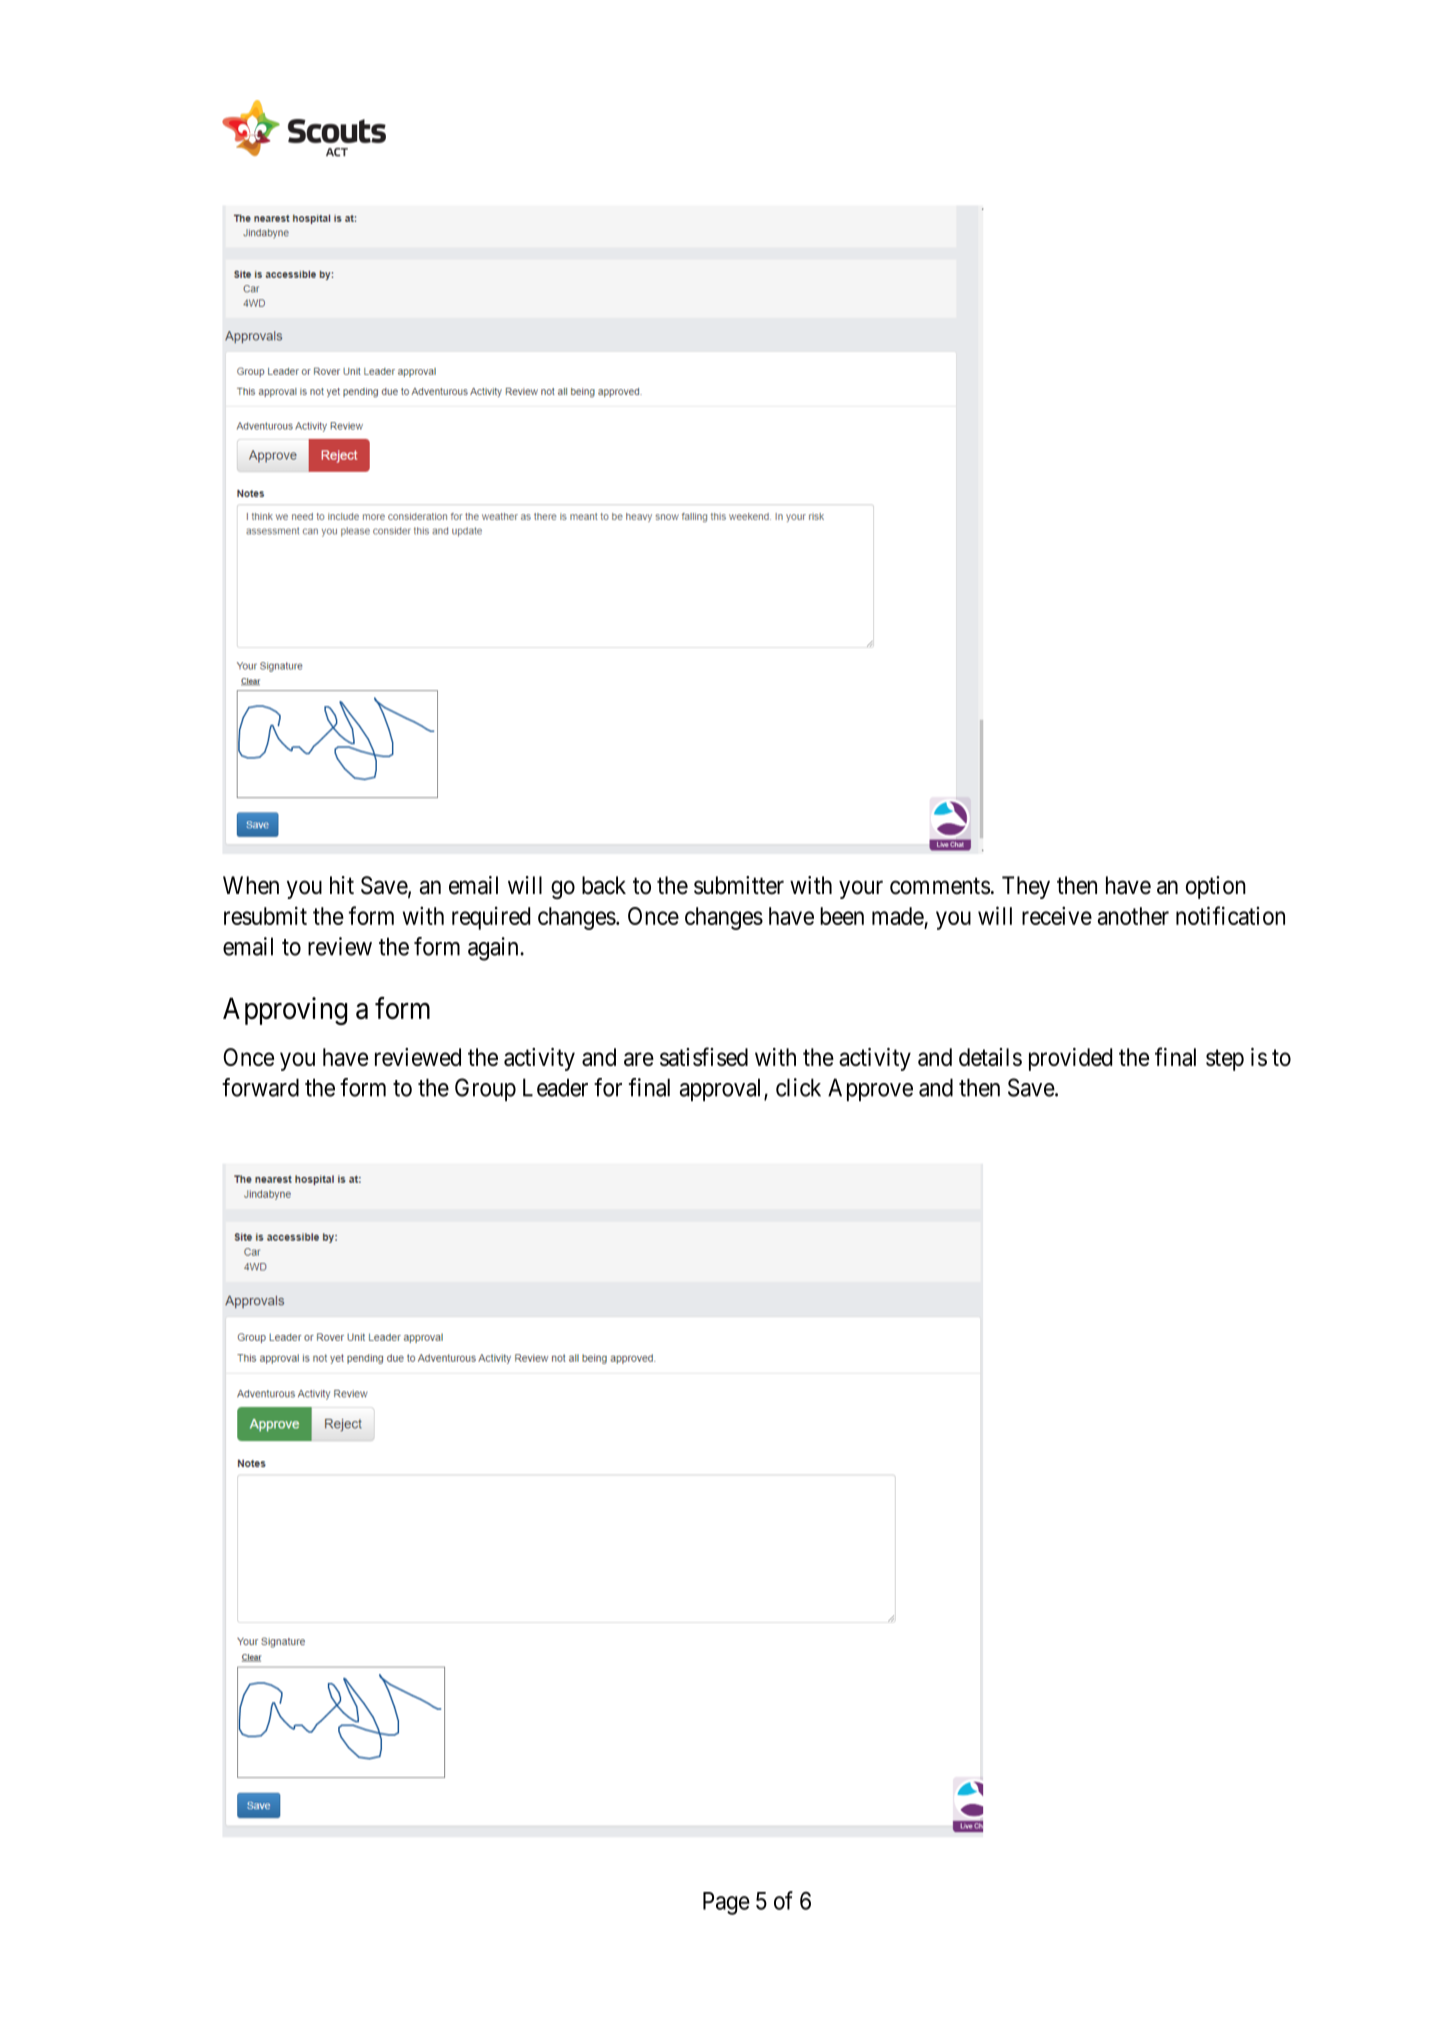 The height and width of the document is (2032, 1436). Describe the element at coordinates (1133, 916) in the document. I see `another` at that location.
